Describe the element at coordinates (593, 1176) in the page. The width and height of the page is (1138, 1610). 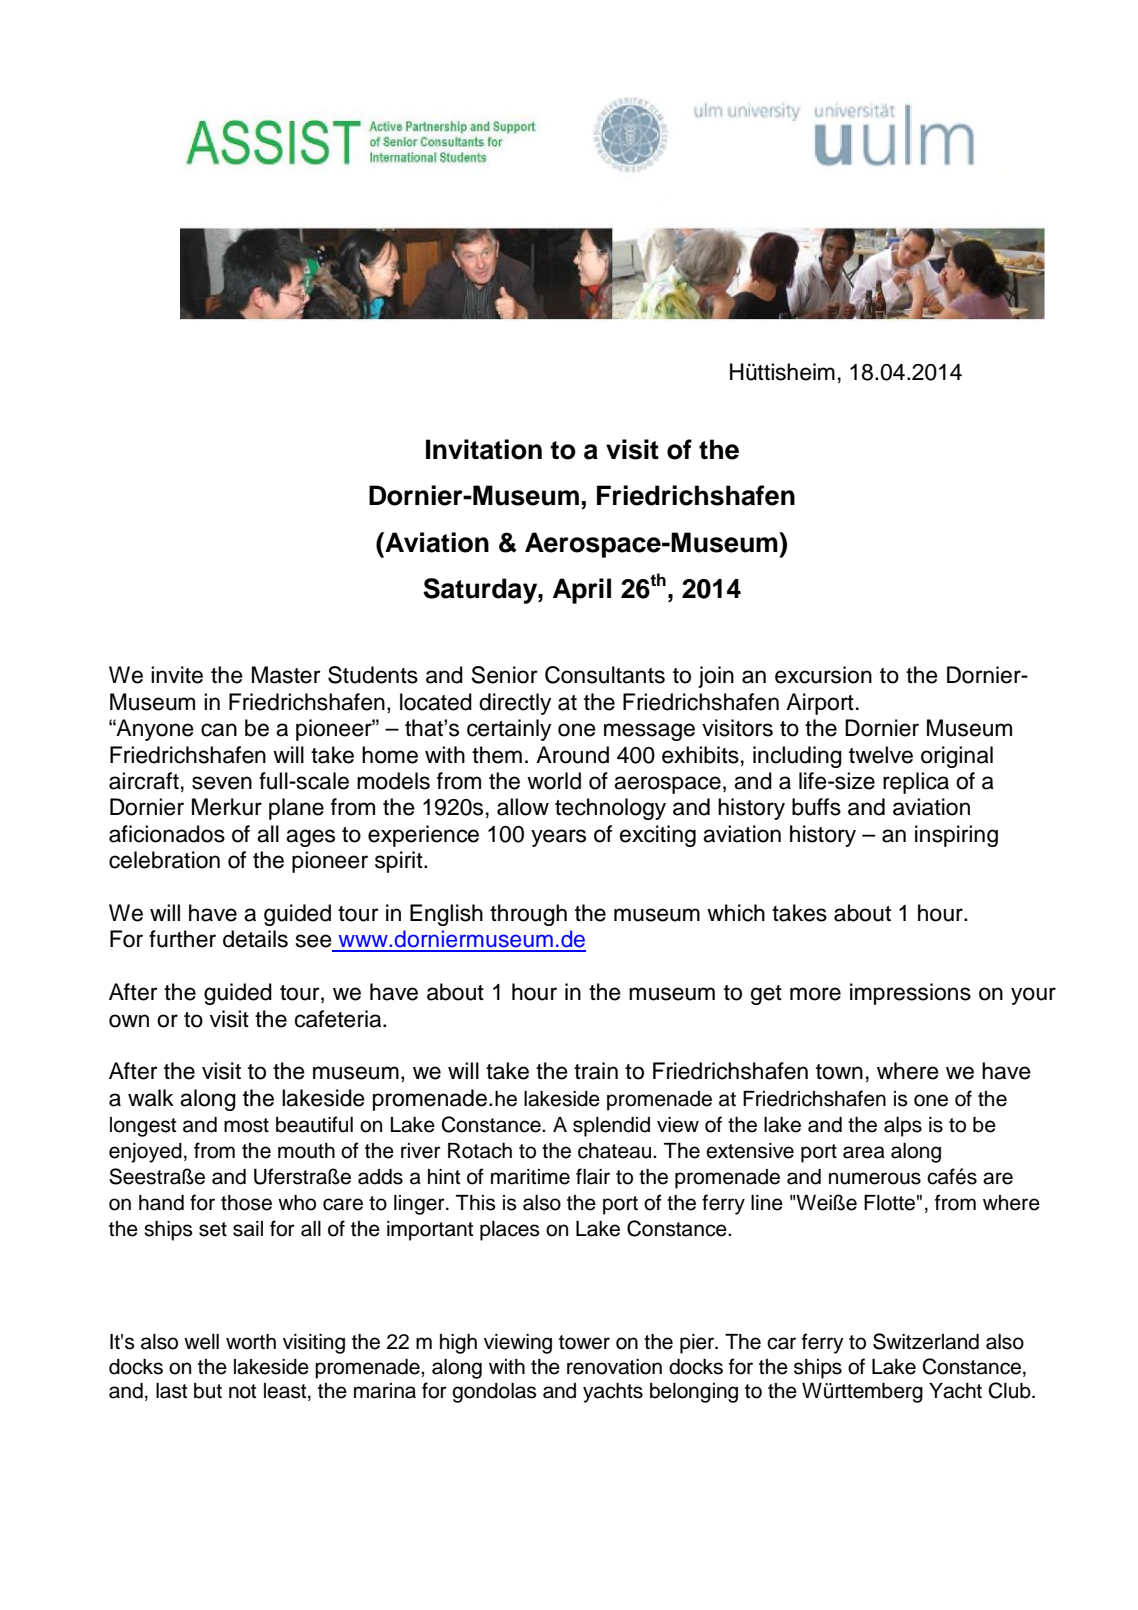
I see `flair` at that location.
